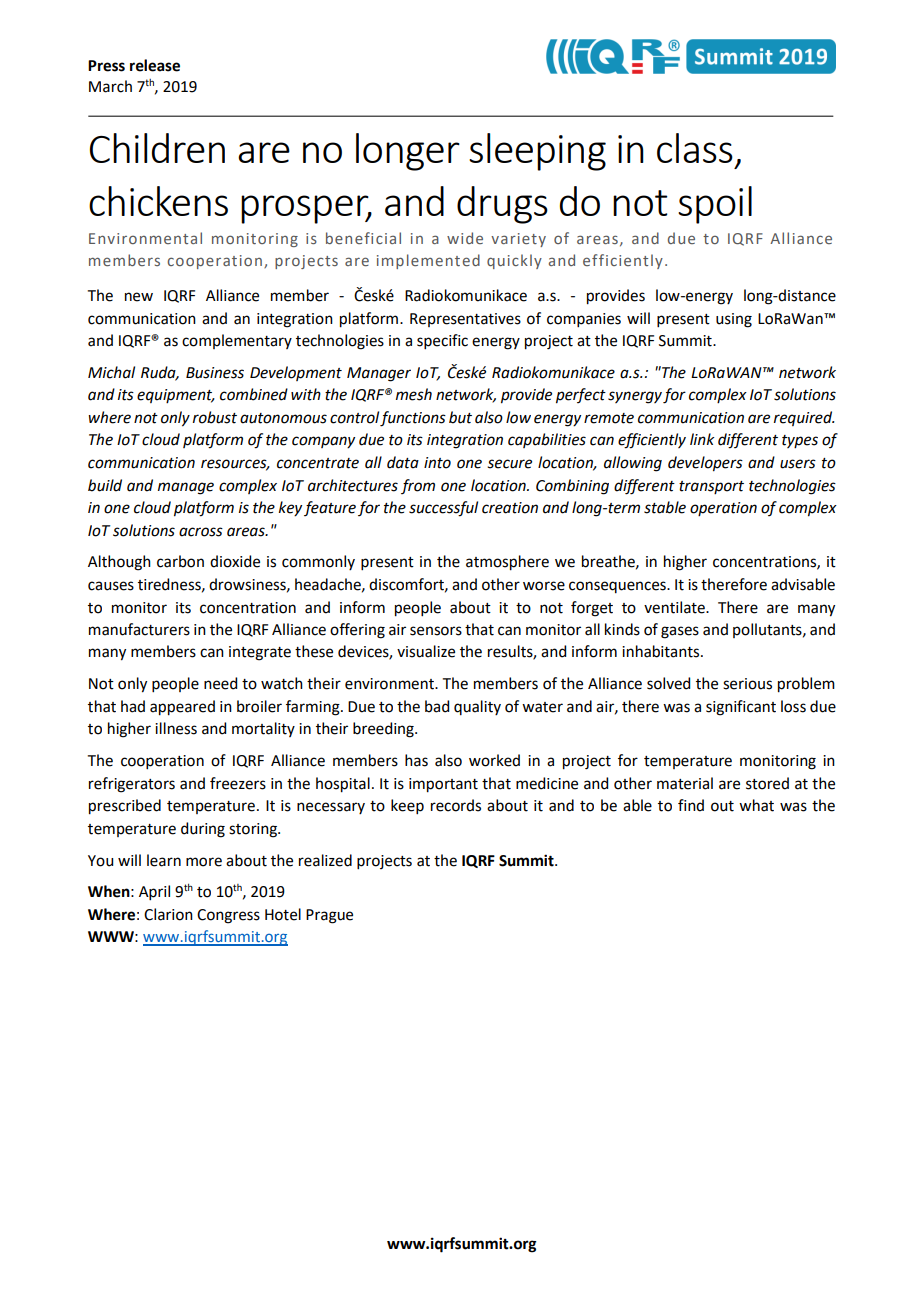 This image has width=924, height=1308. I want to click on transport, so click(711, 487).
